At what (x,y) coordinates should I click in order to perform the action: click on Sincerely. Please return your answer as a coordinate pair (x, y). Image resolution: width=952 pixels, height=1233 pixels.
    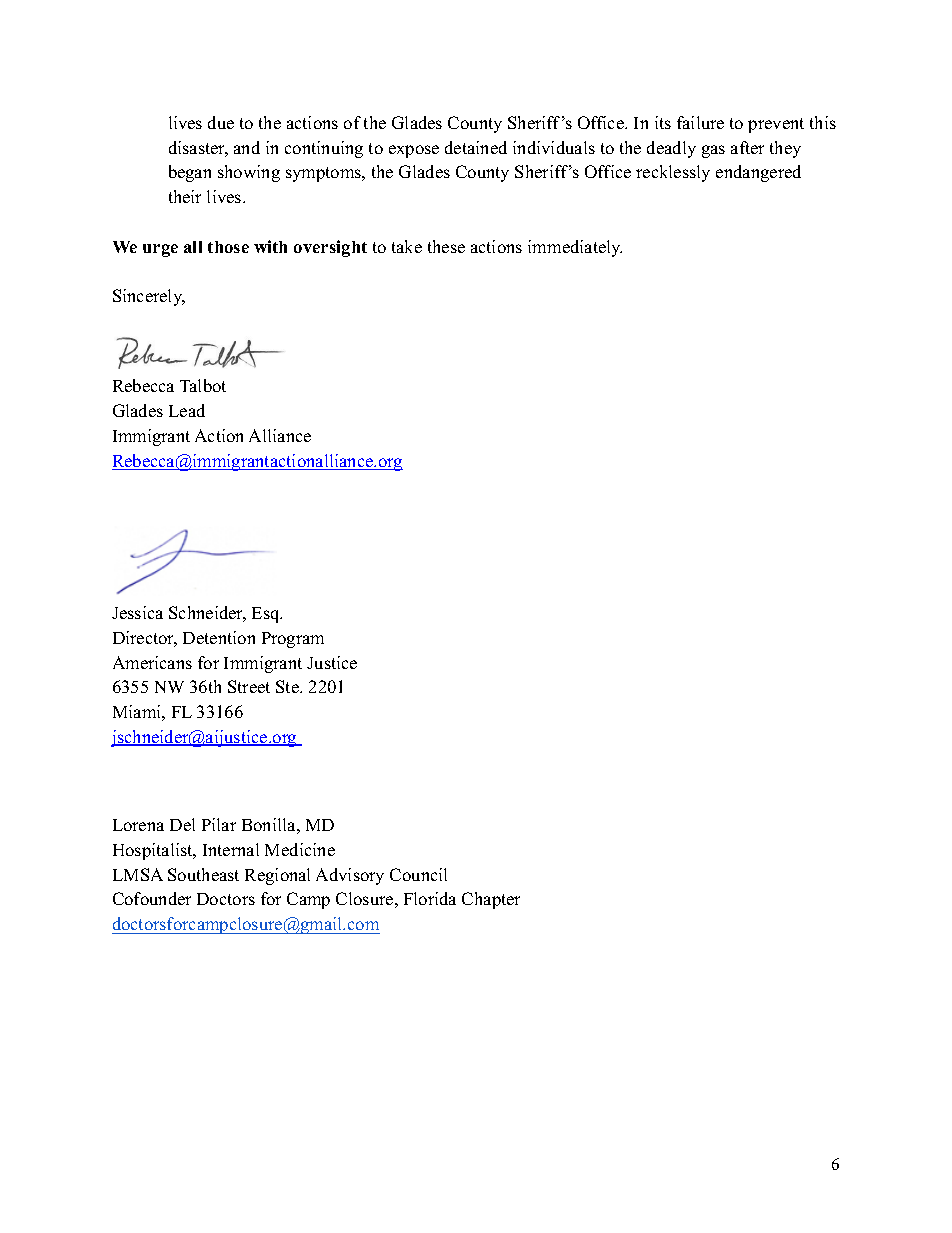
    Looking at the image, I should click on (149, 297).
